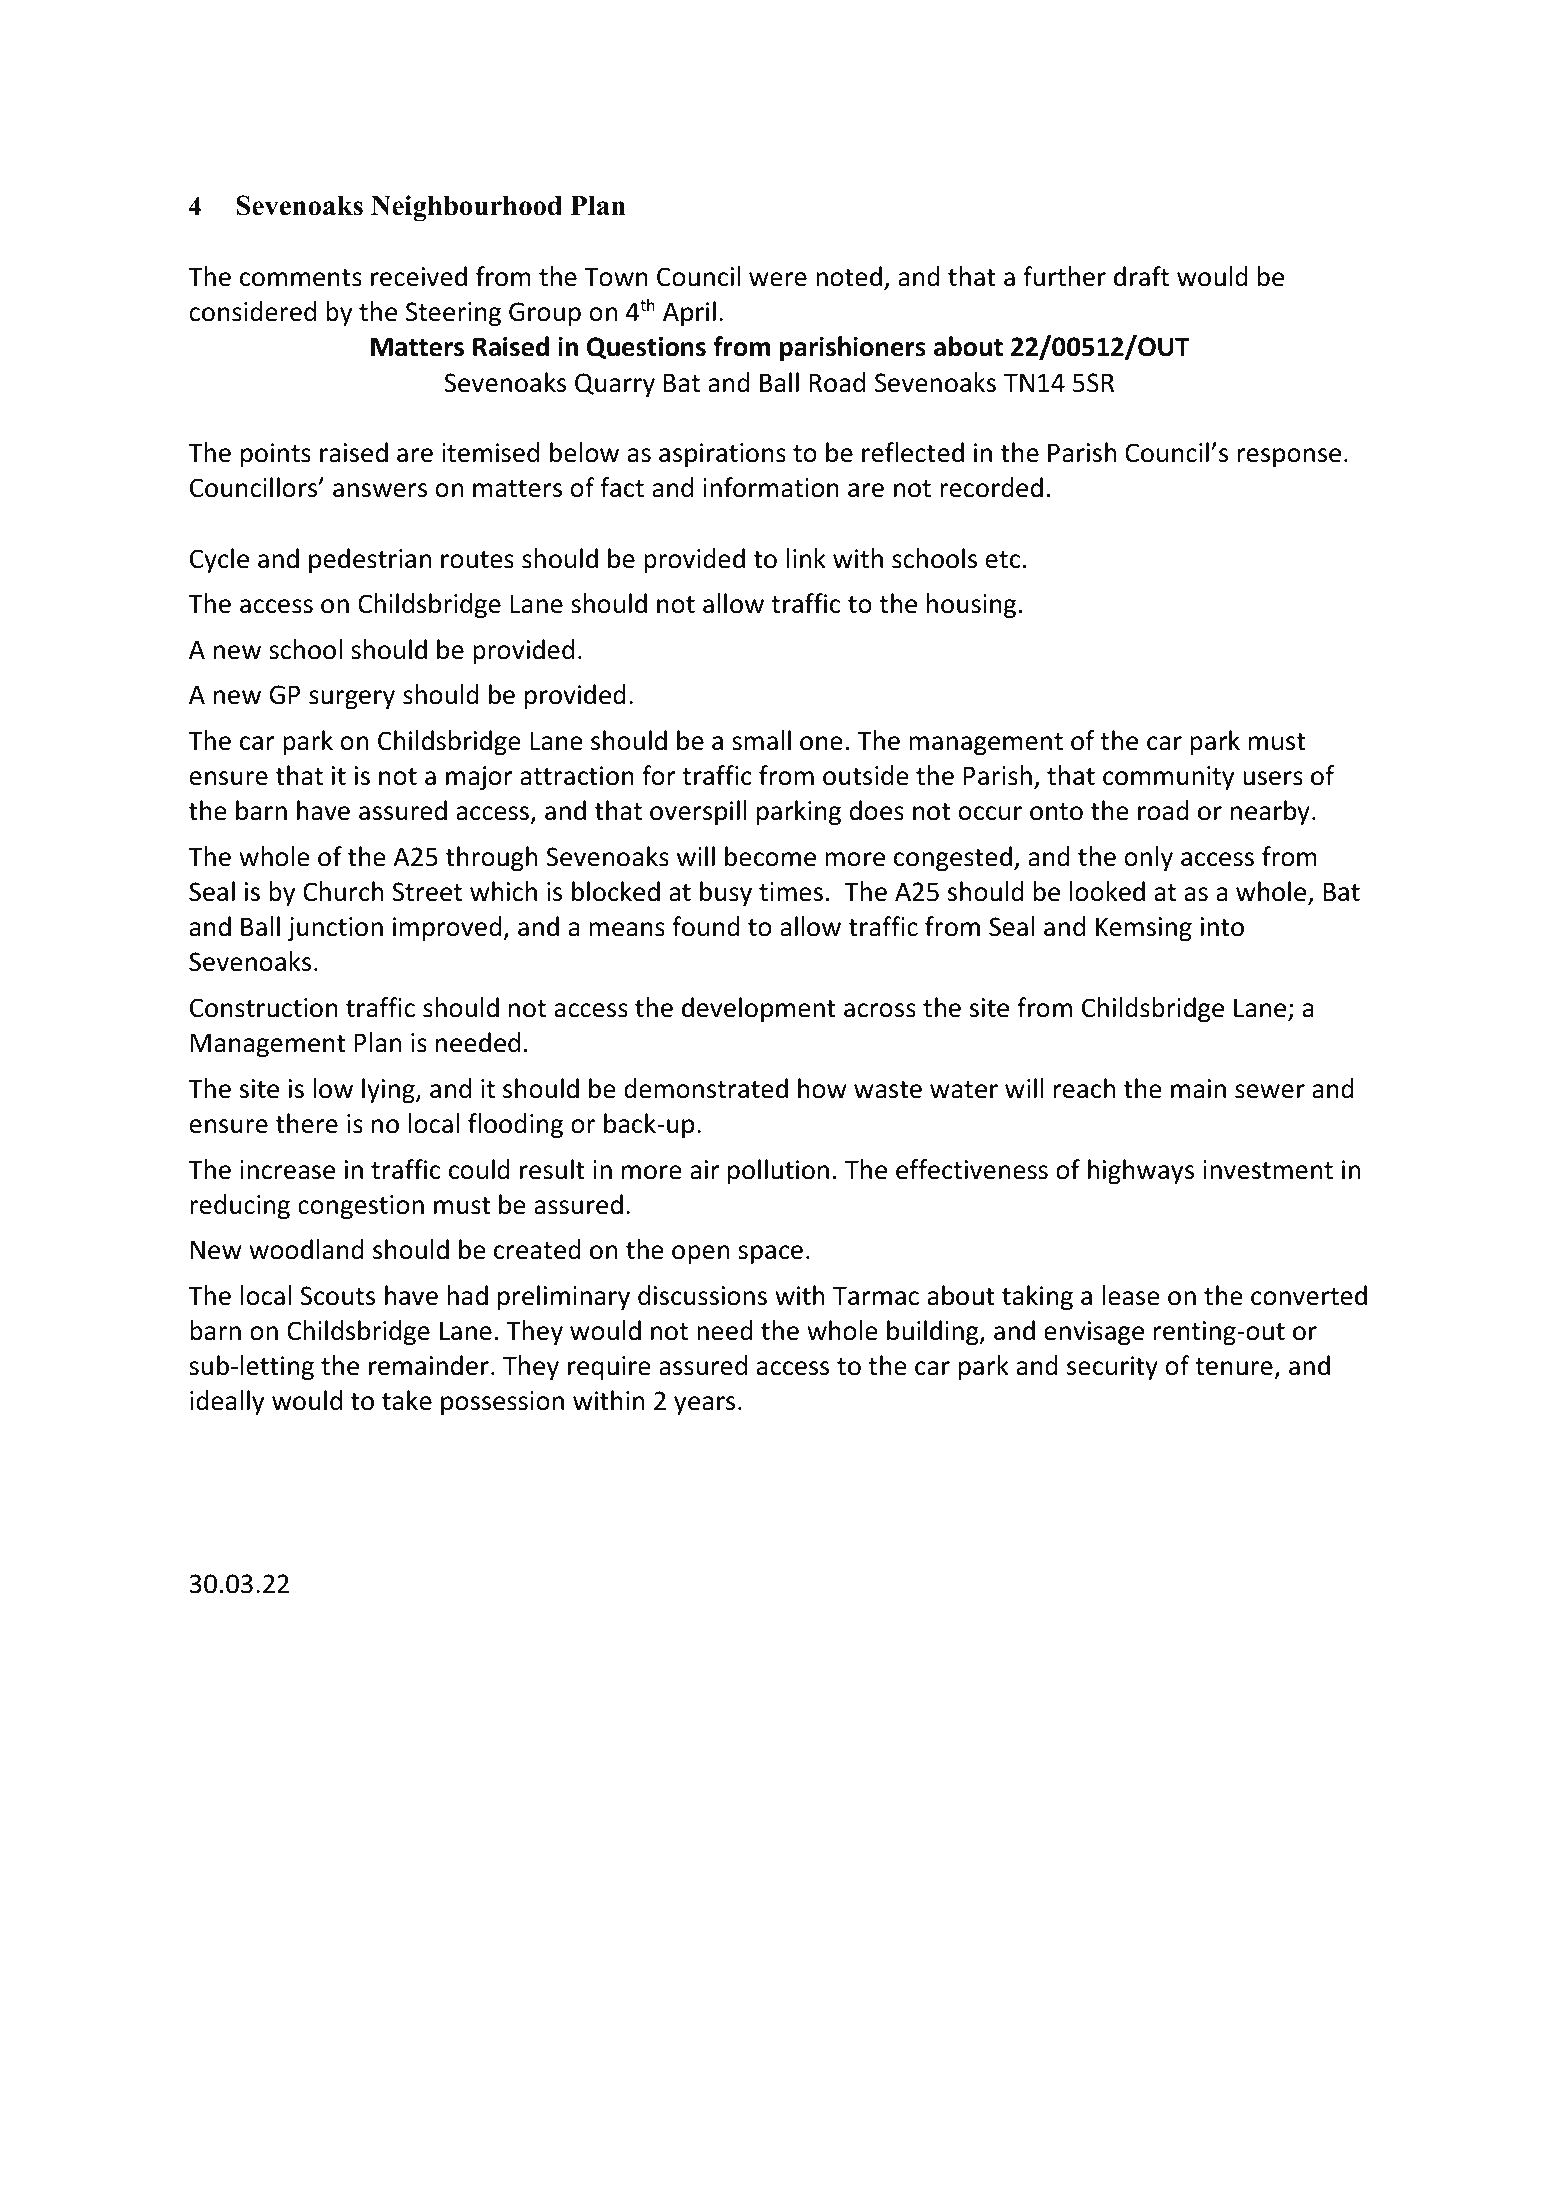 This image has height=2204, width=1559. I want to click on draft, so click(1141, 276).
